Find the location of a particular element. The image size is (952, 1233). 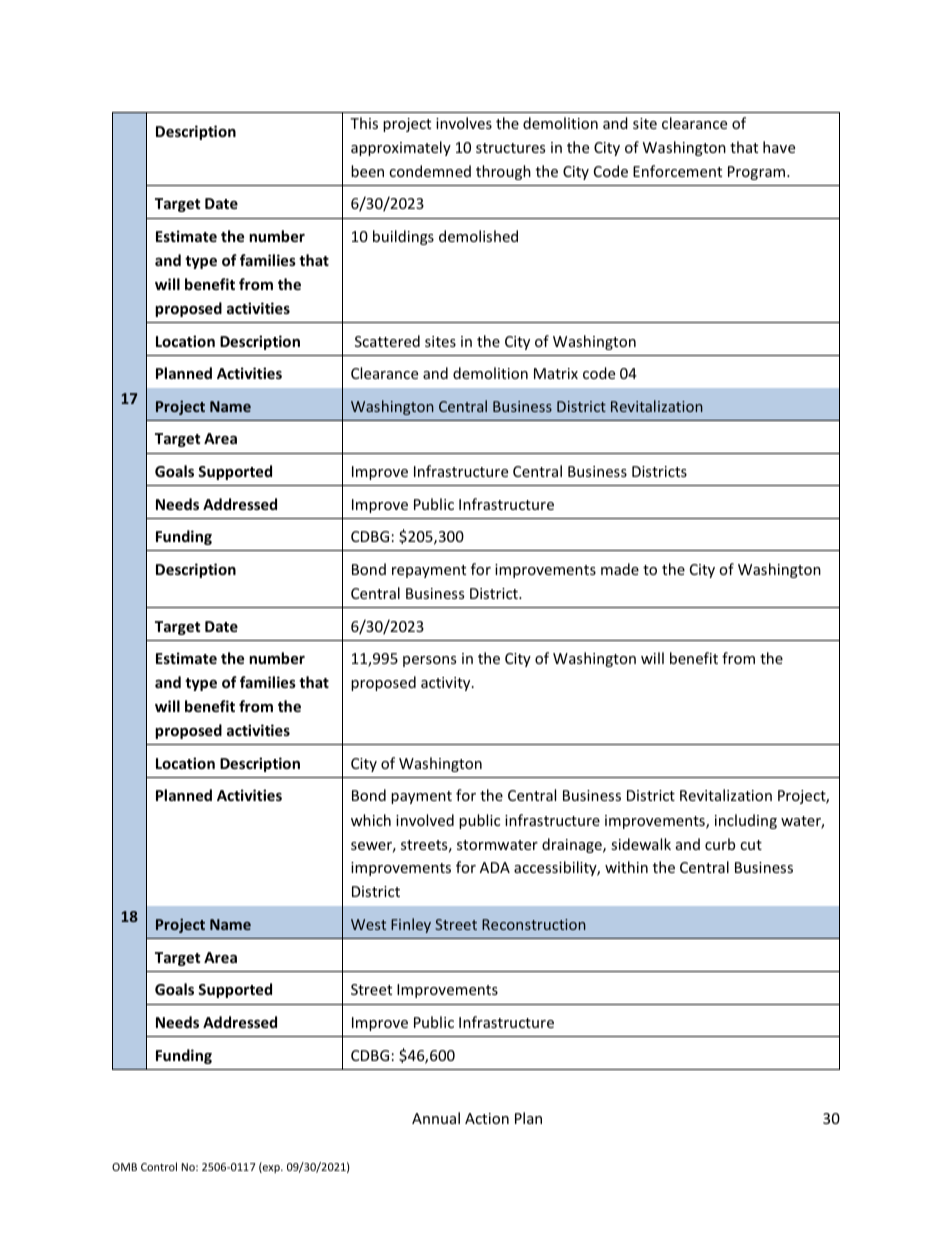

made is located at coordinates (620, 569).
